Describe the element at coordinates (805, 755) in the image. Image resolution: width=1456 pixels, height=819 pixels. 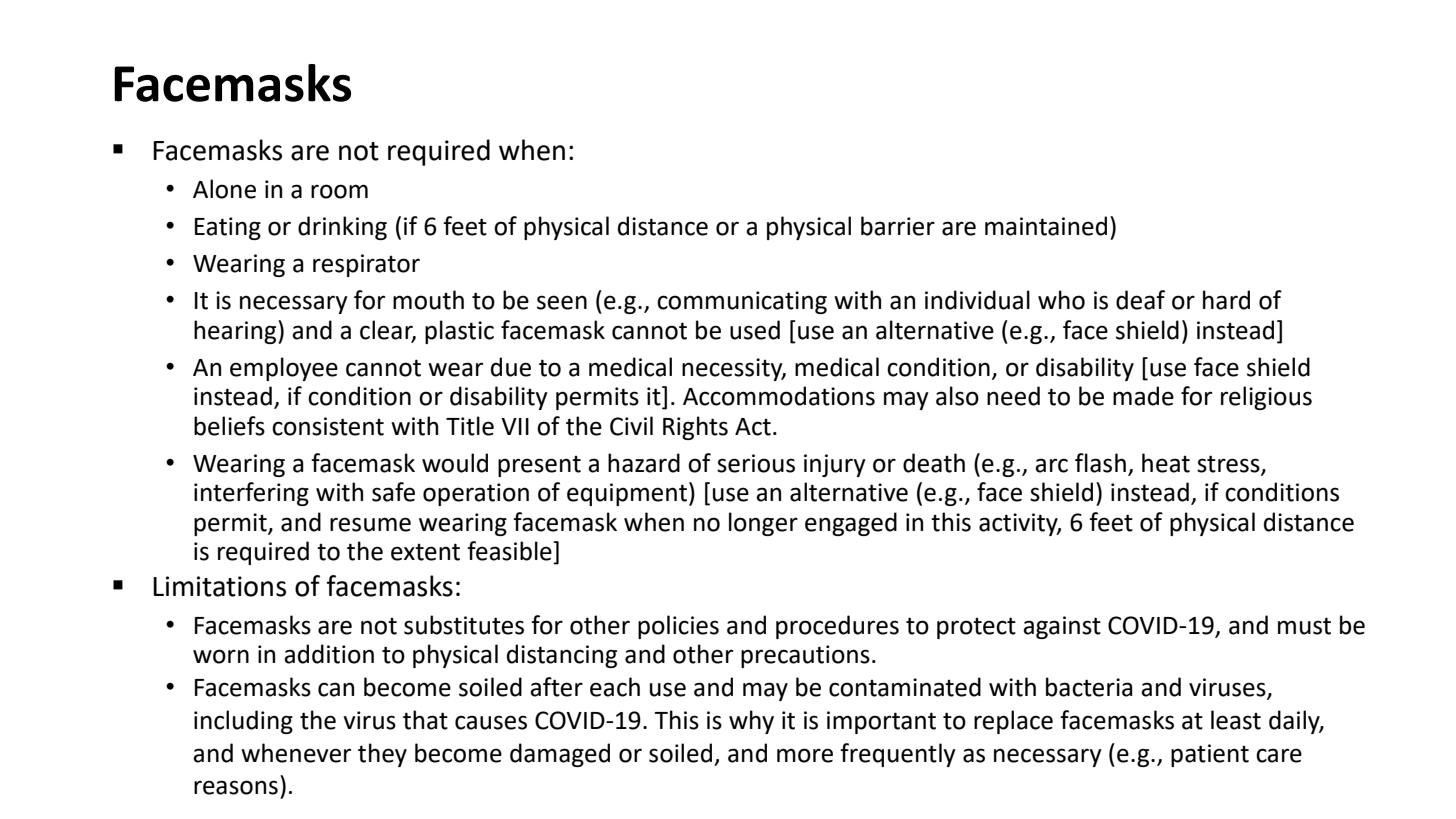
I see `more` at that location.
